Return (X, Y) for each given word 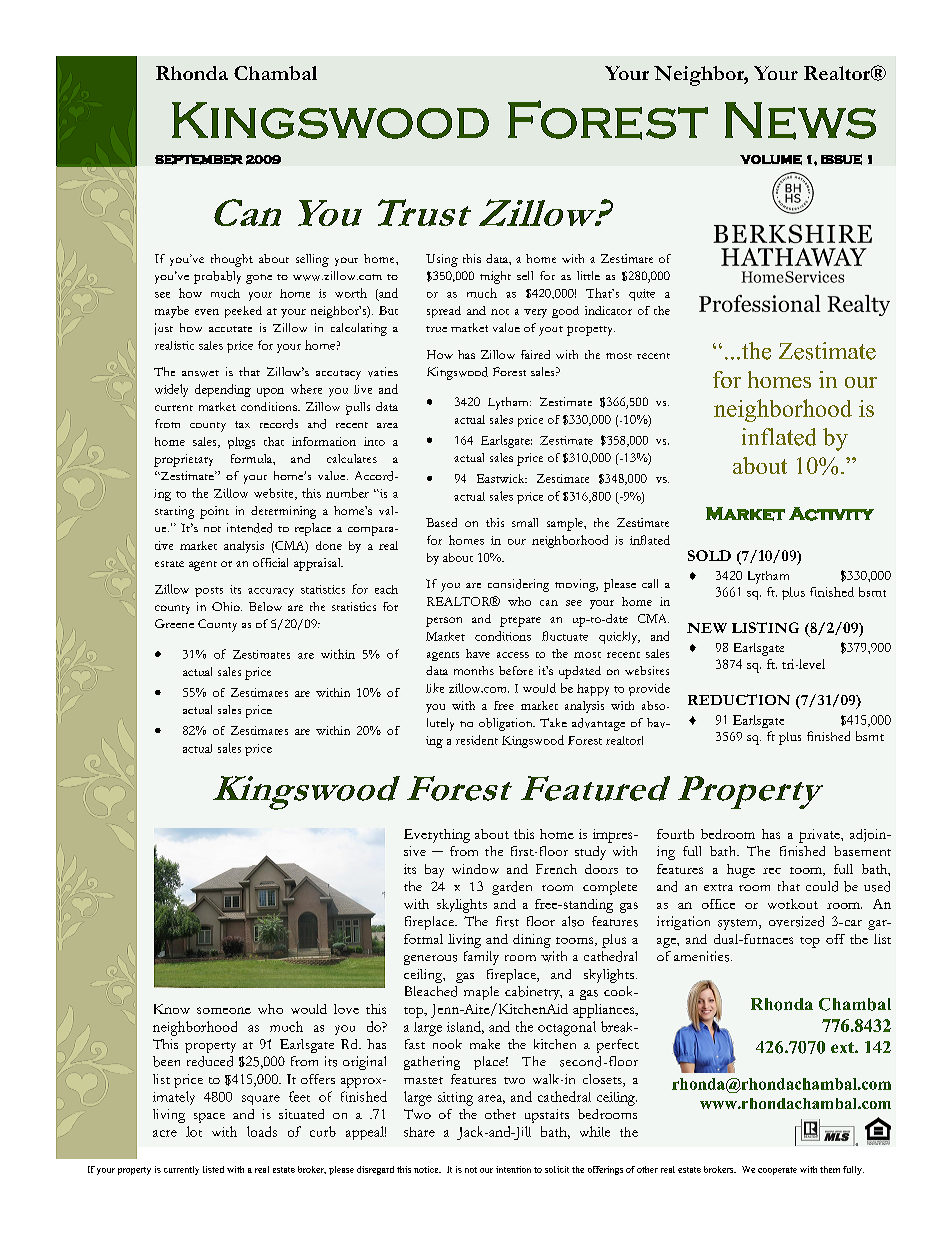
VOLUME (771, 160)
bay (434, 871)
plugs (241, 443)
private (820, 836)
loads (262, 1131)
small (525, 522)
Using (442, 260)
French (556, 869)
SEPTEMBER (199, 159)
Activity (831, 514)
